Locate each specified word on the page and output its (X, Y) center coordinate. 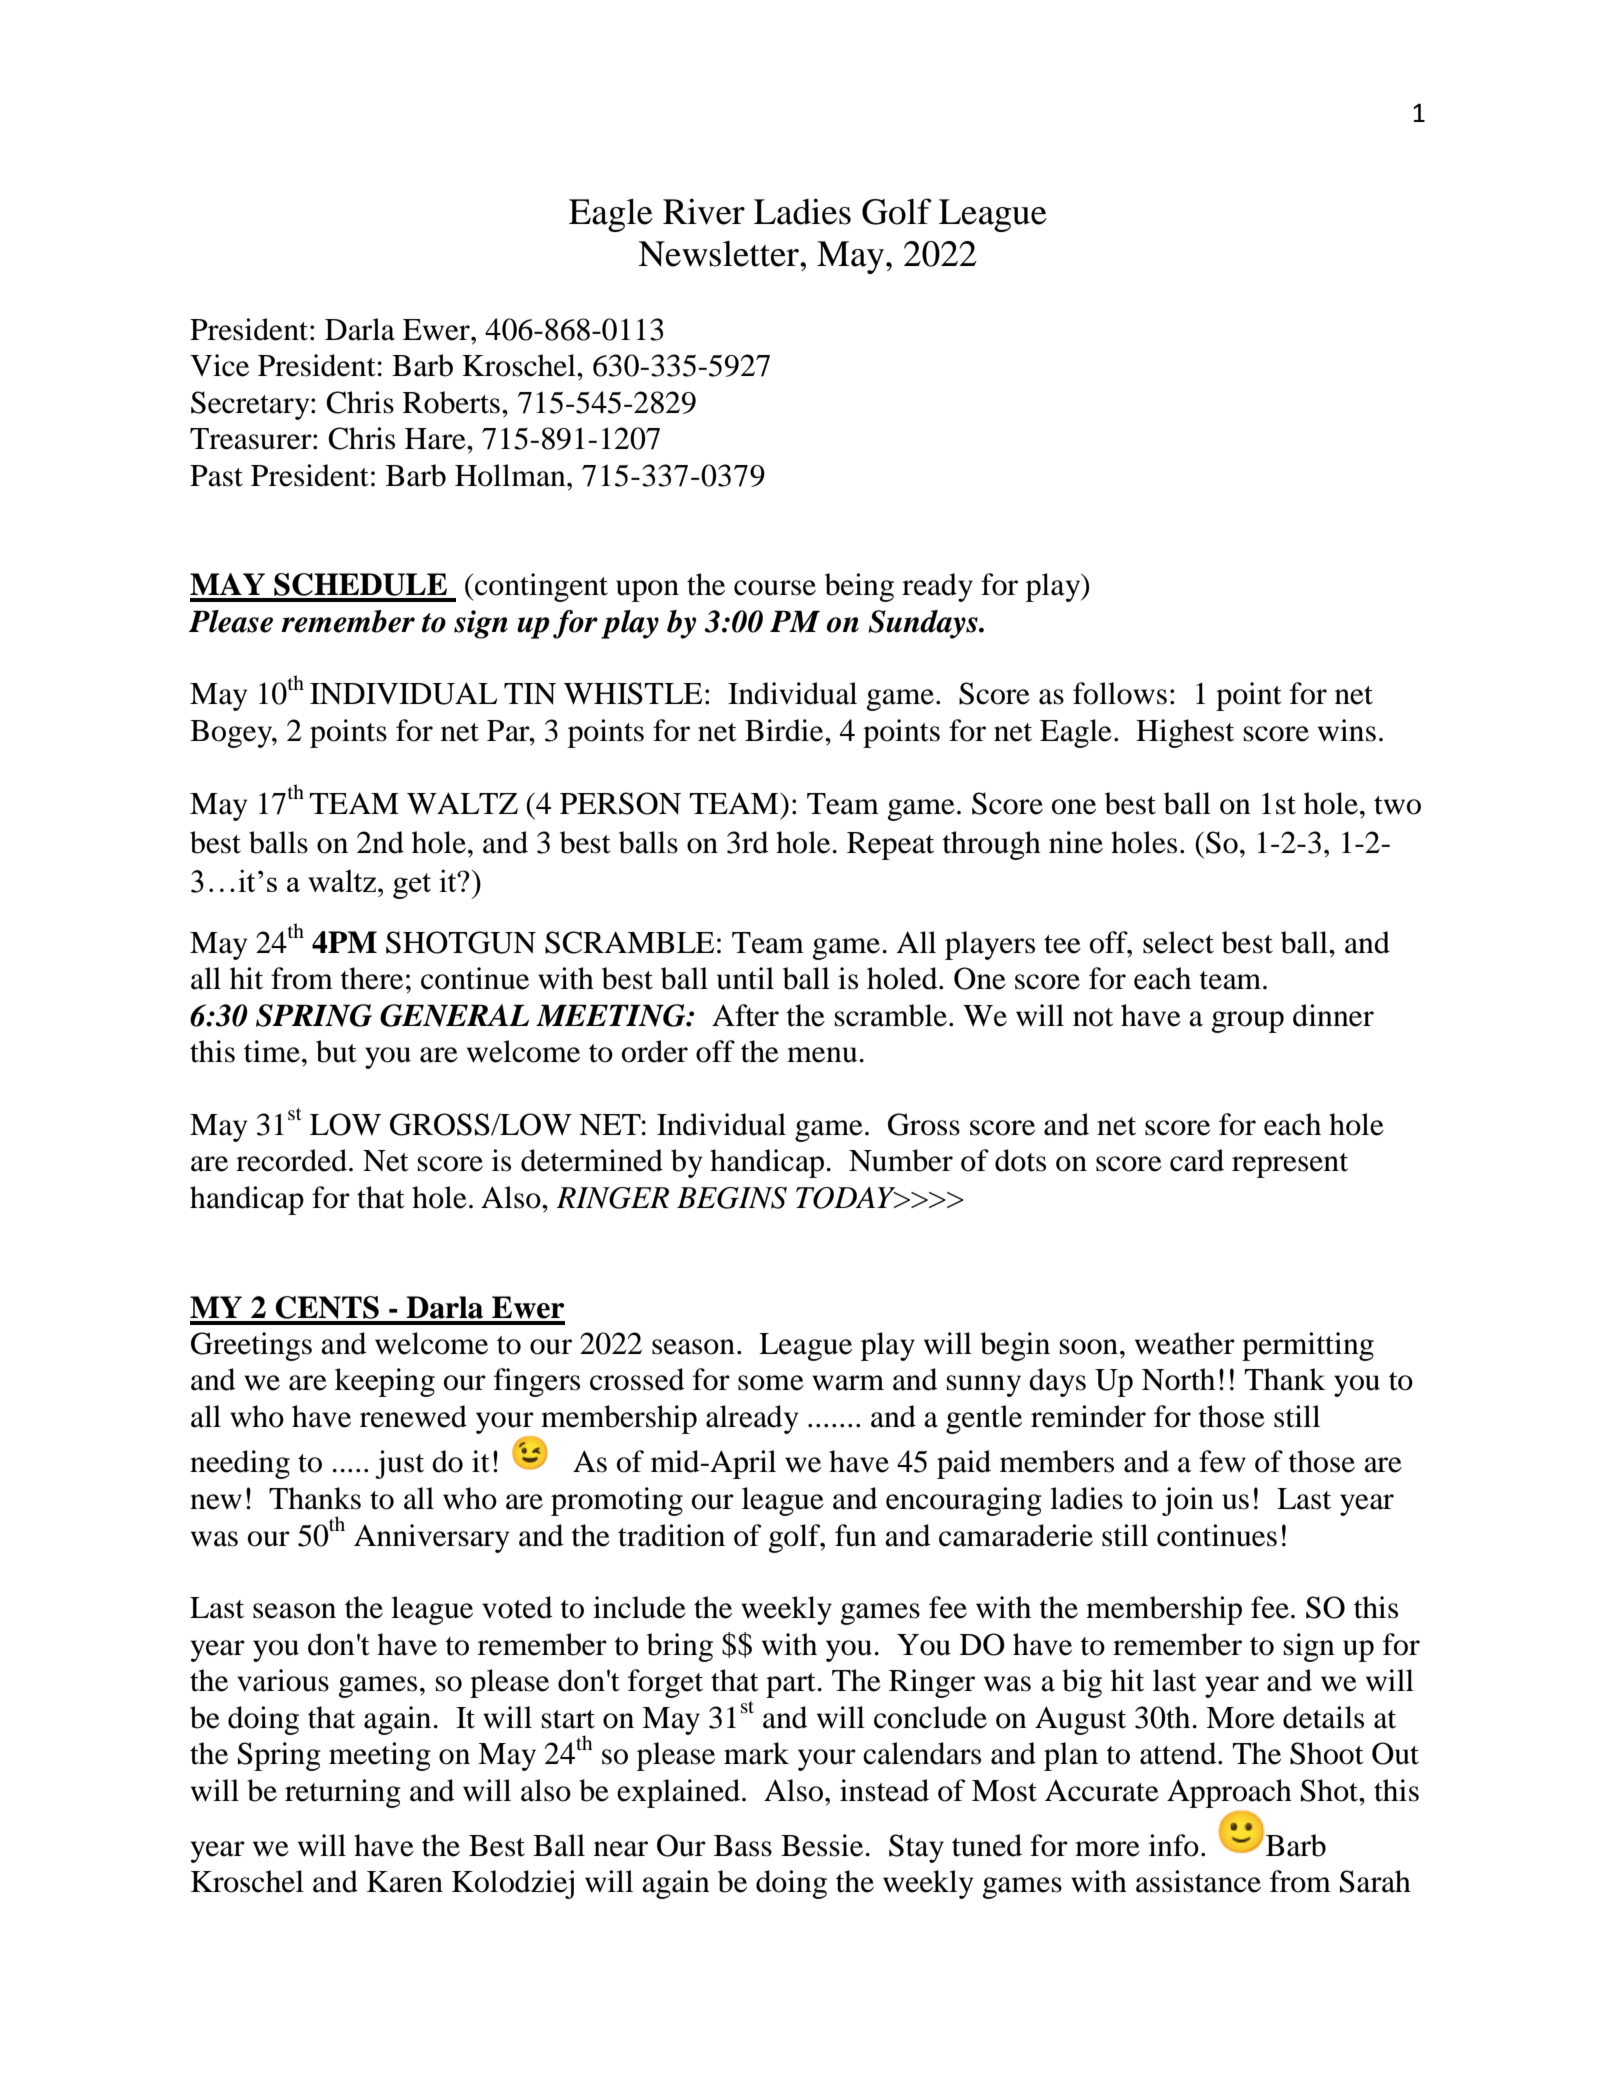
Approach (1229, 1793)
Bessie (823, 1845)
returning (343, 1793)
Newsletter (719, 254)
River (704, 211)
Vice (219, 365)
